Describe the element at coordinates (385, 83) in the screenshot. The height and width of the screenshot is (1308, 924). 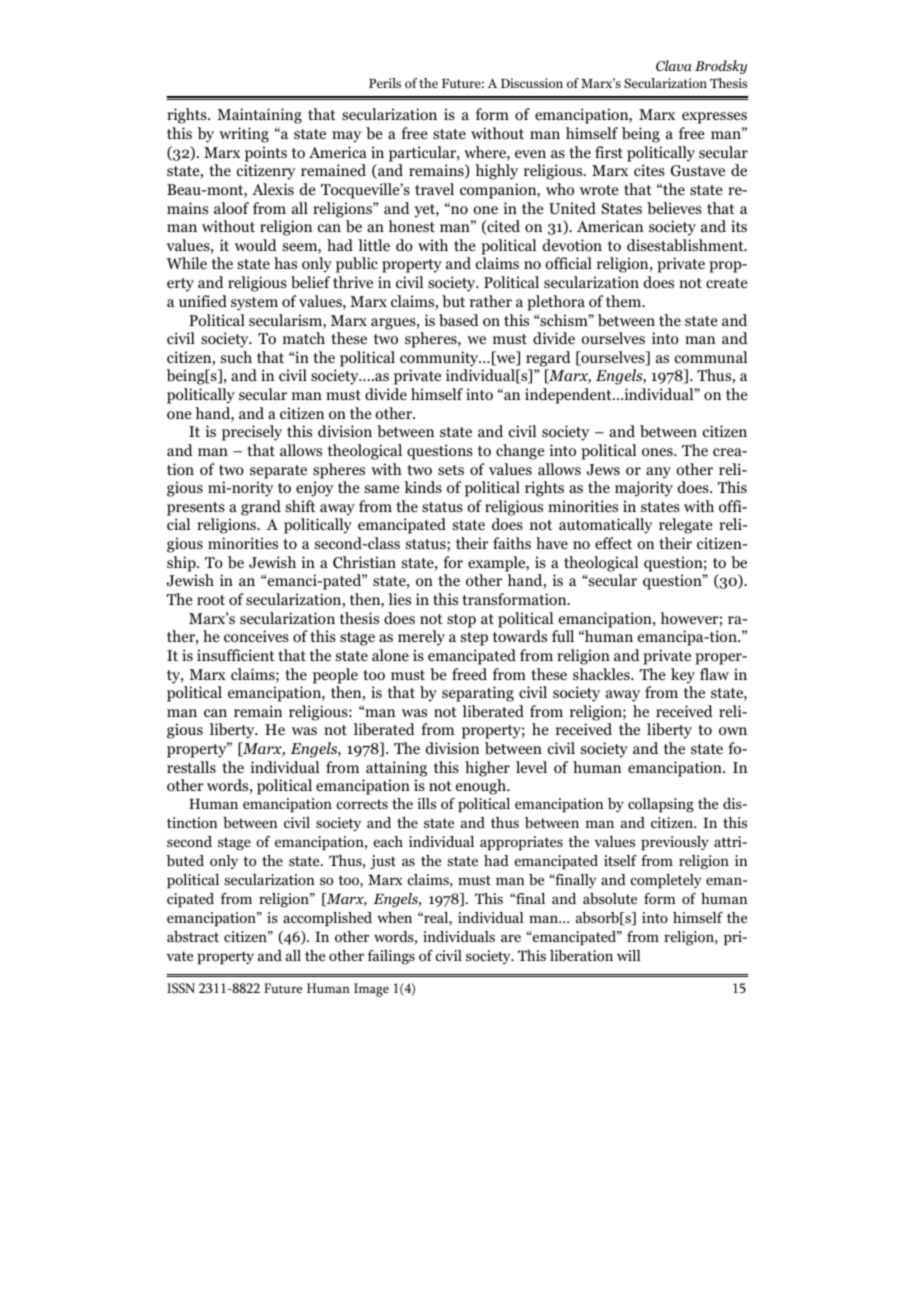
I see `Perils` at that location.
